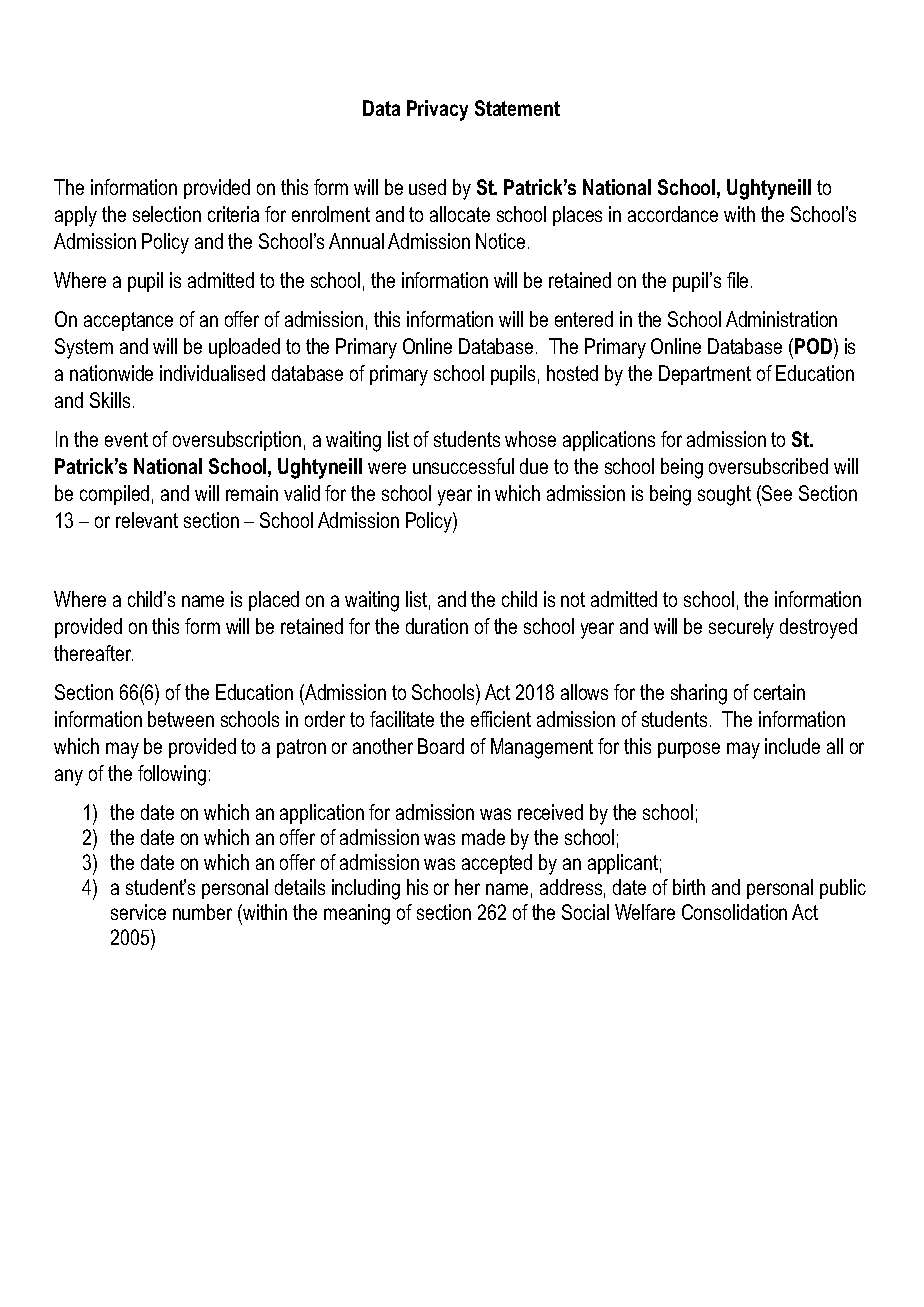  Describe the element at coordinates (497, 864) in the page. I see `accepted` at that location.
